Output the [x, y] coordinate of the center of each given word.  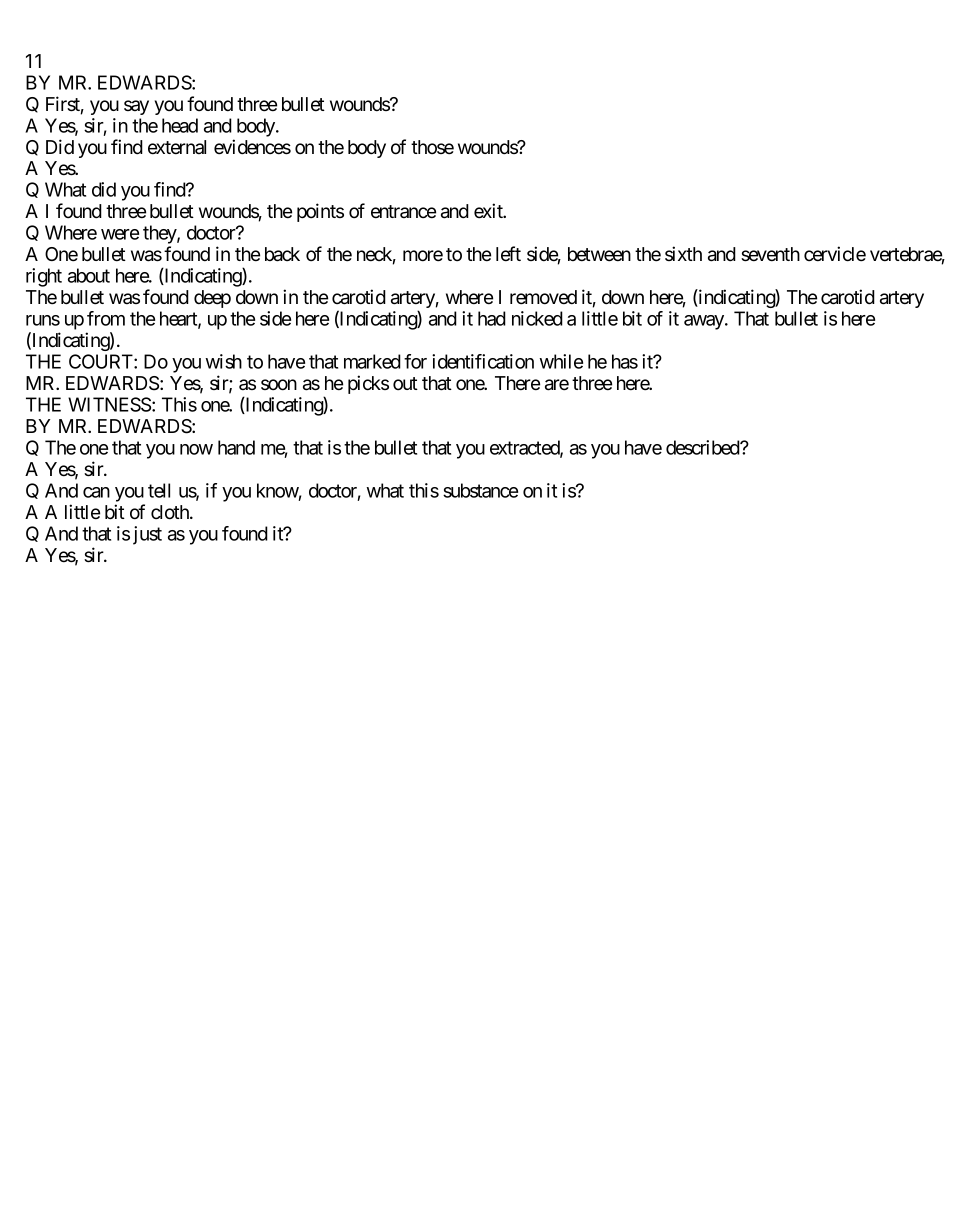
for [415, 361]
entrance [403, 212]
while [561, 361]
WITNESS [109, 404]
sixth [683, 253]
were [120, 234]
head [180, 125]
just [147, 535]
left [508, 254]
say [136, 107]
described [703, 447]
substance [480, 490]
